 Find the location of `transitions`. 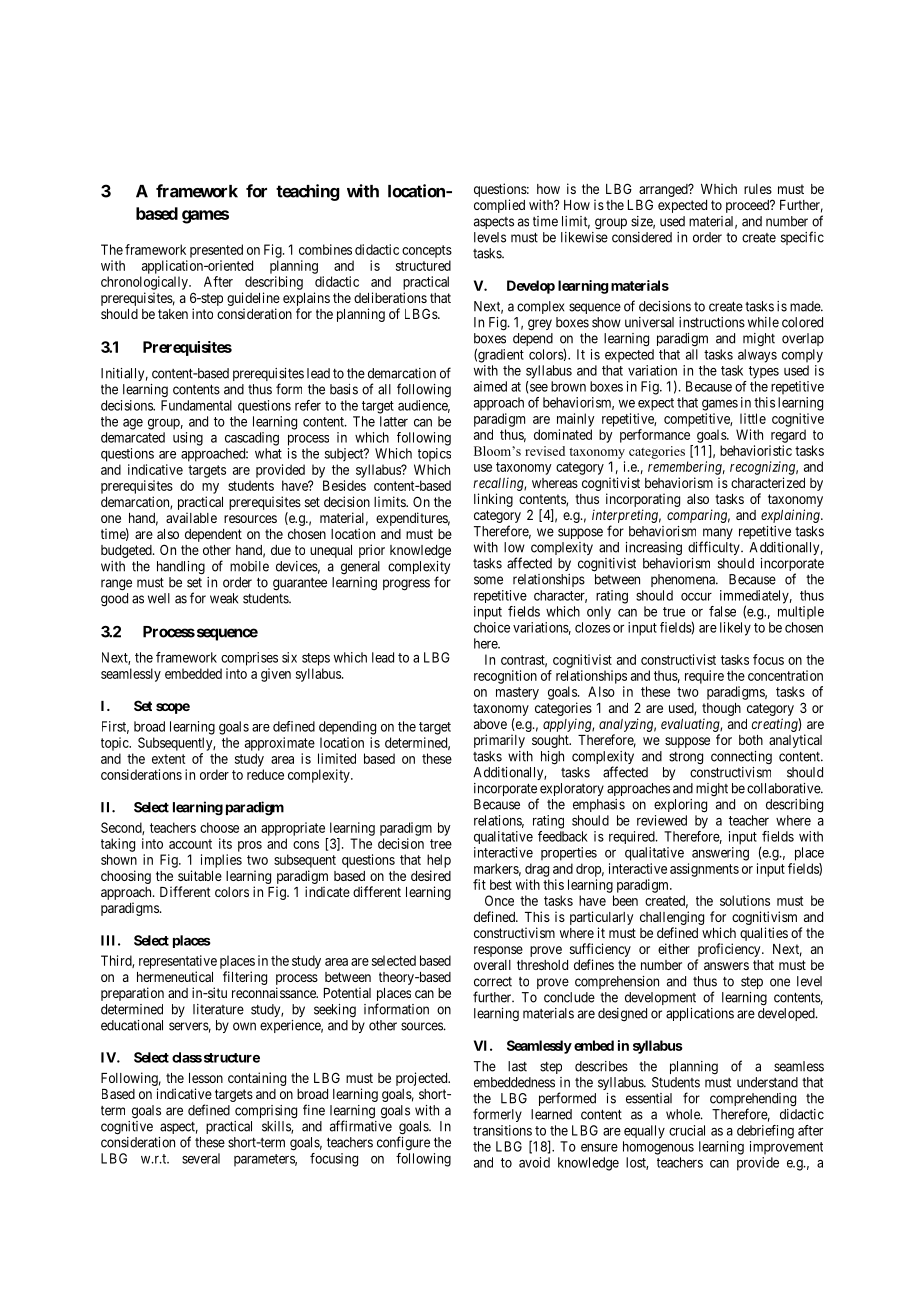

transitions is located at coordinates (502, 1130).
